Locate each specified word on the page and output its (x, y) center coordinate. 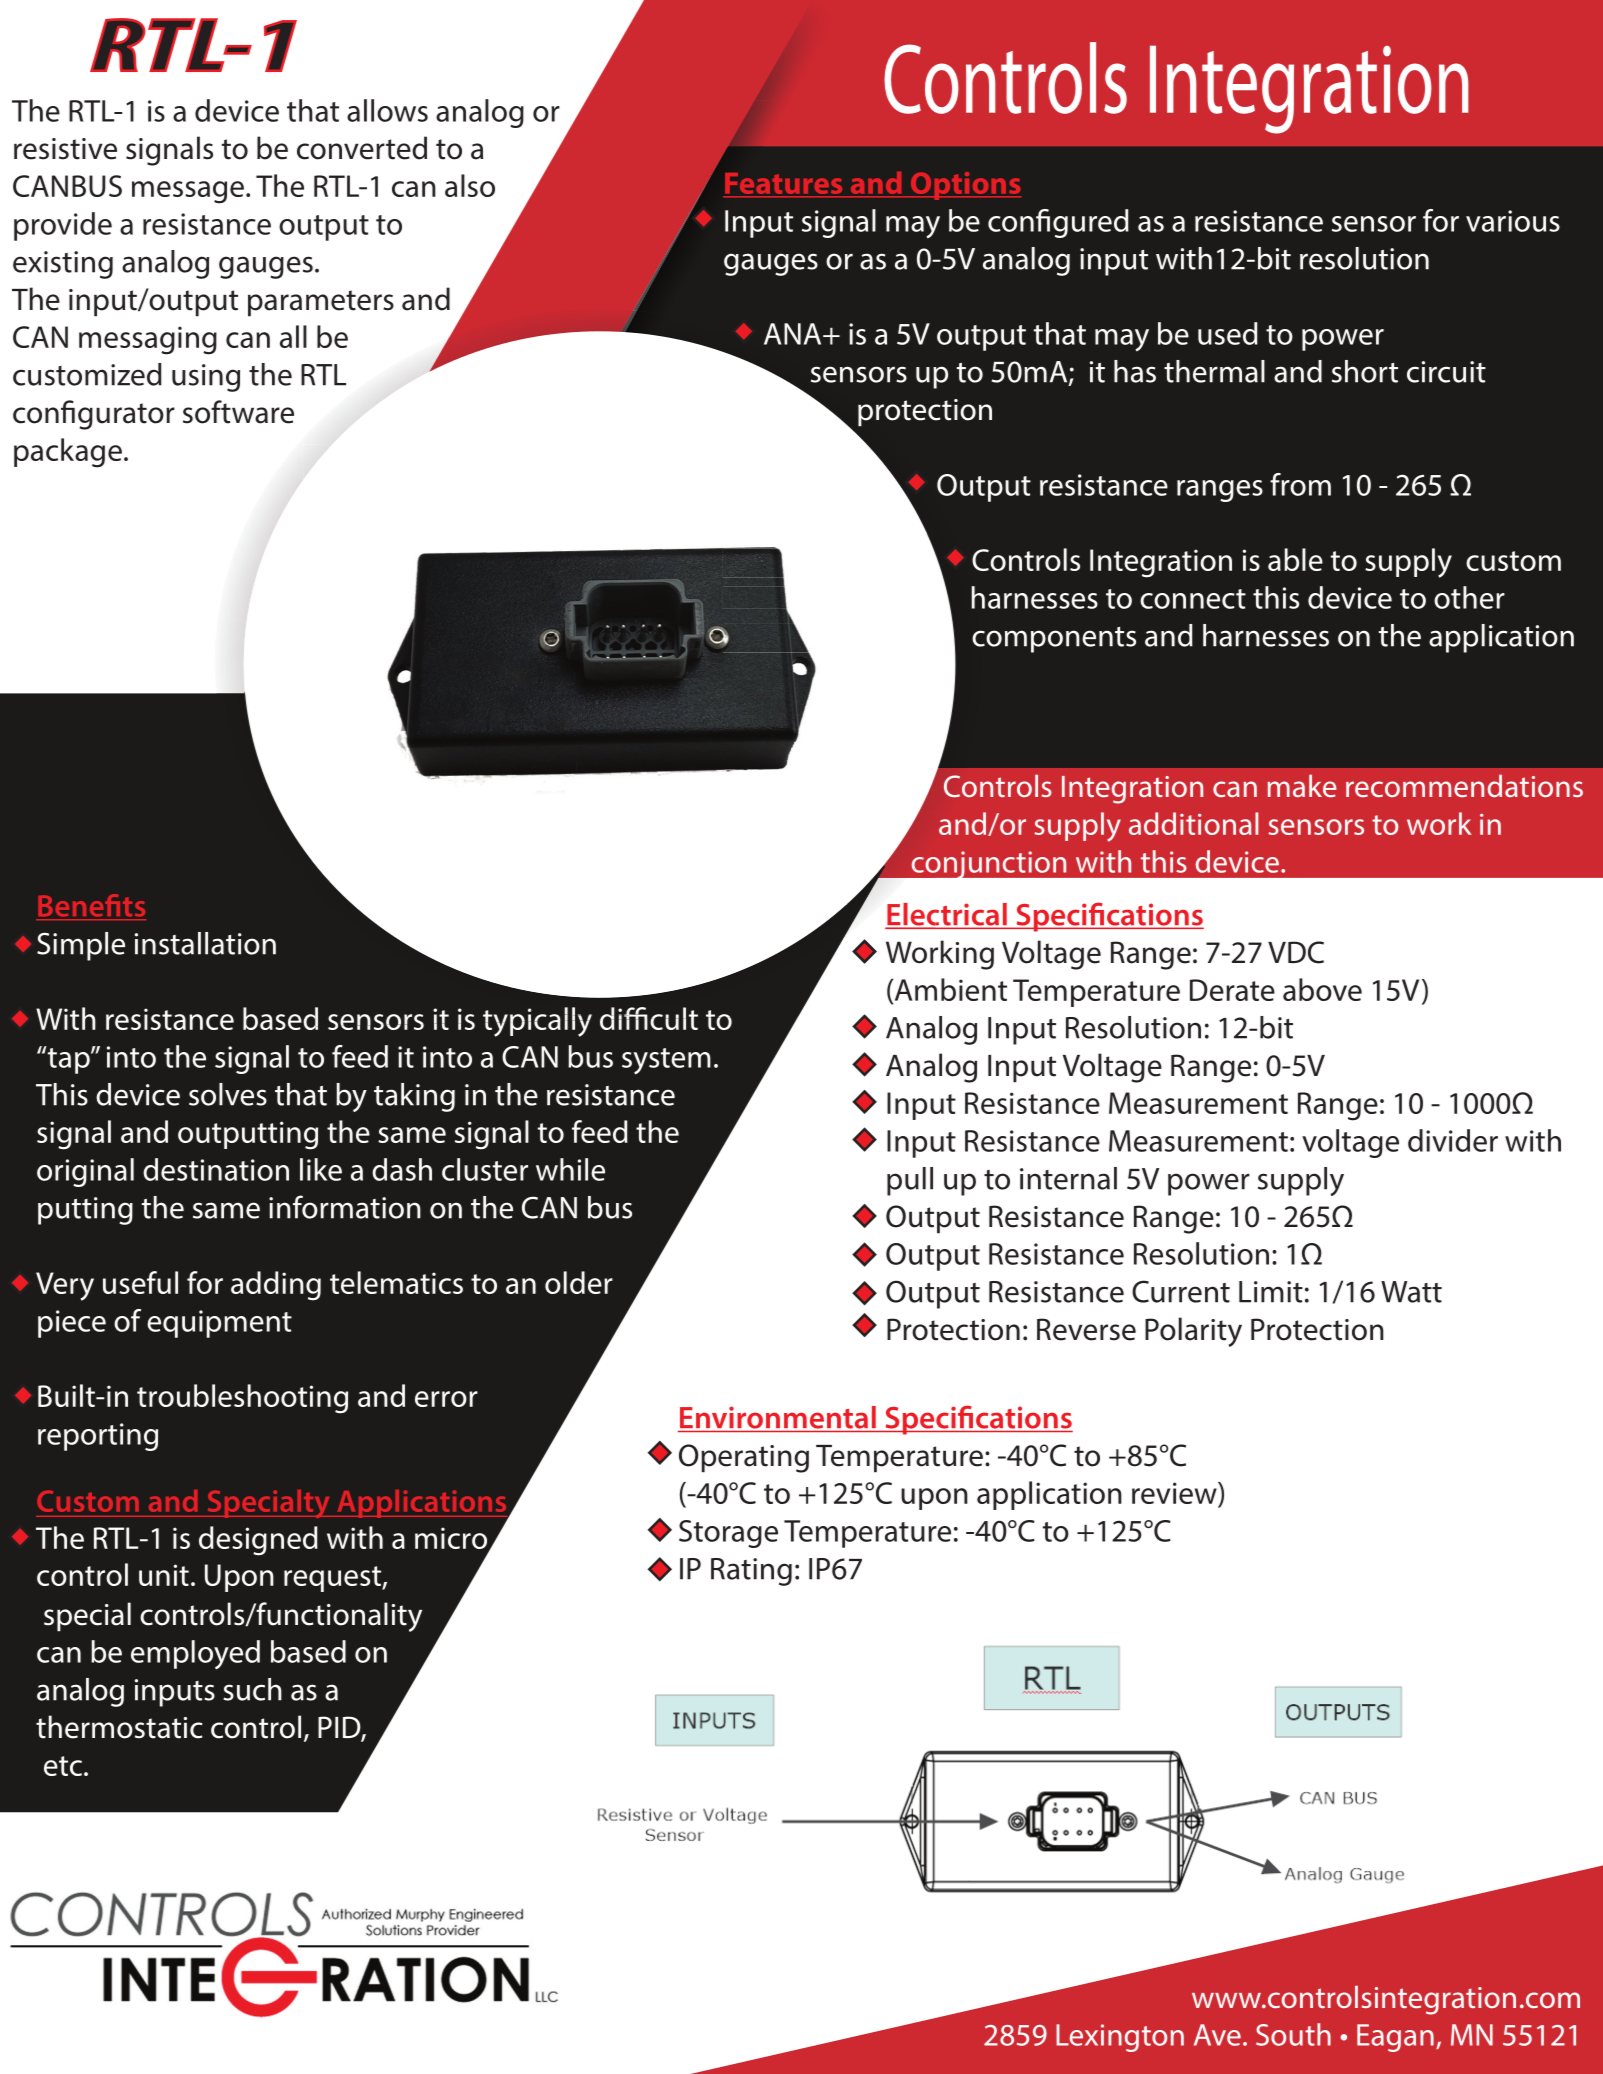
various (1513, 221)
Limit (1271, 1292)
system (666, 1061)
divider (1453, 1140)
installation (205, 943)
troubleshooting (242, 1399)
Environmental (778, 1417)
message (188, 192)
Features (784, 183)
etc (63, 1766)
